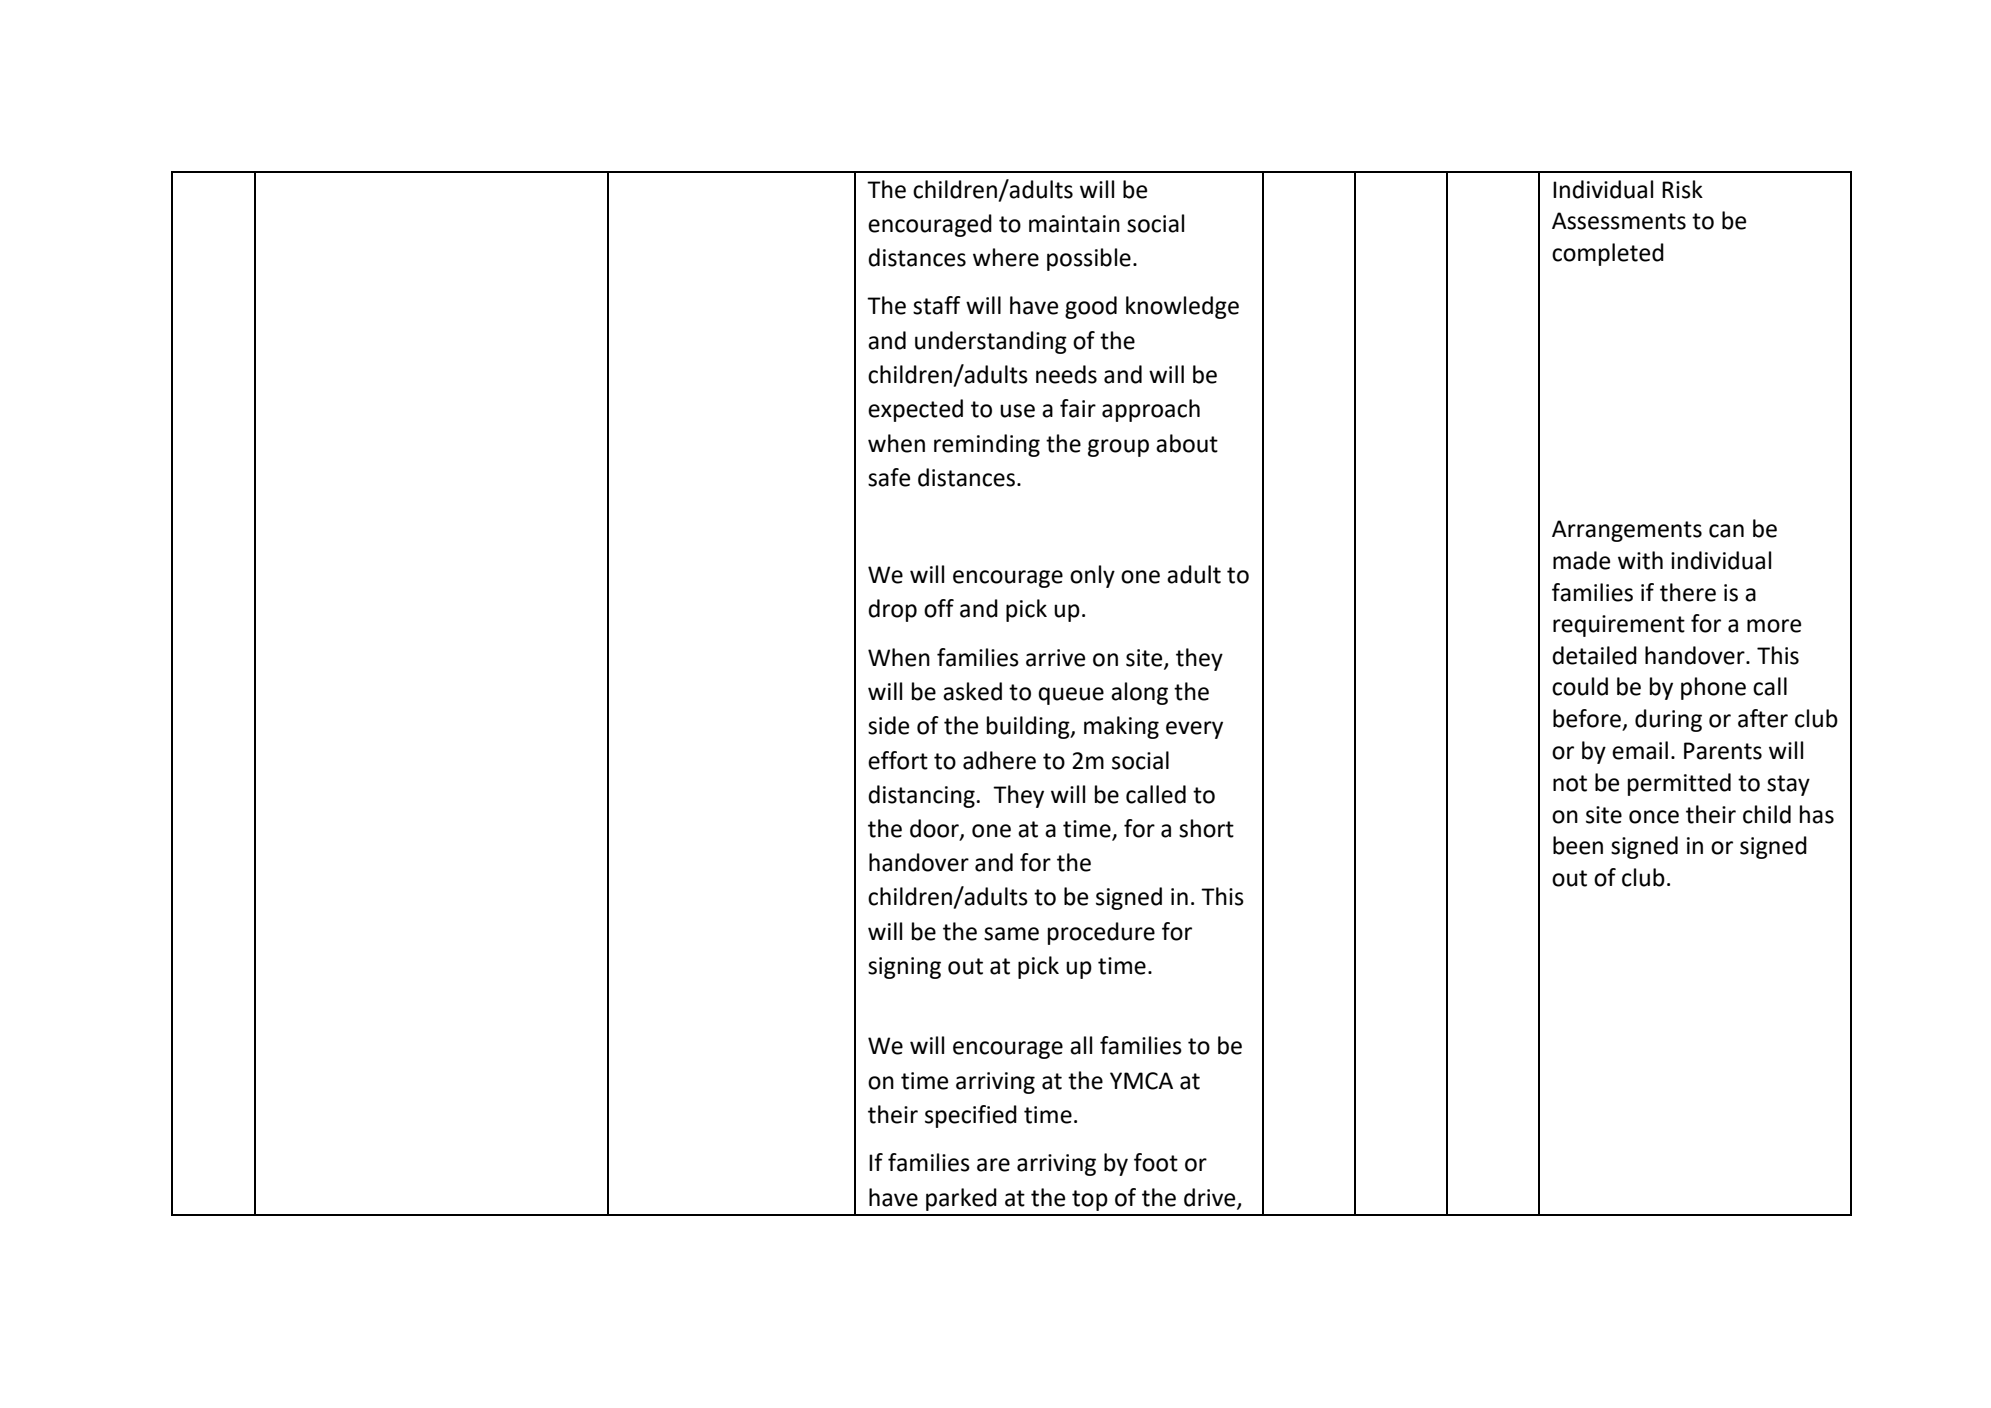  I want to click on once, so click(1654, 817).
